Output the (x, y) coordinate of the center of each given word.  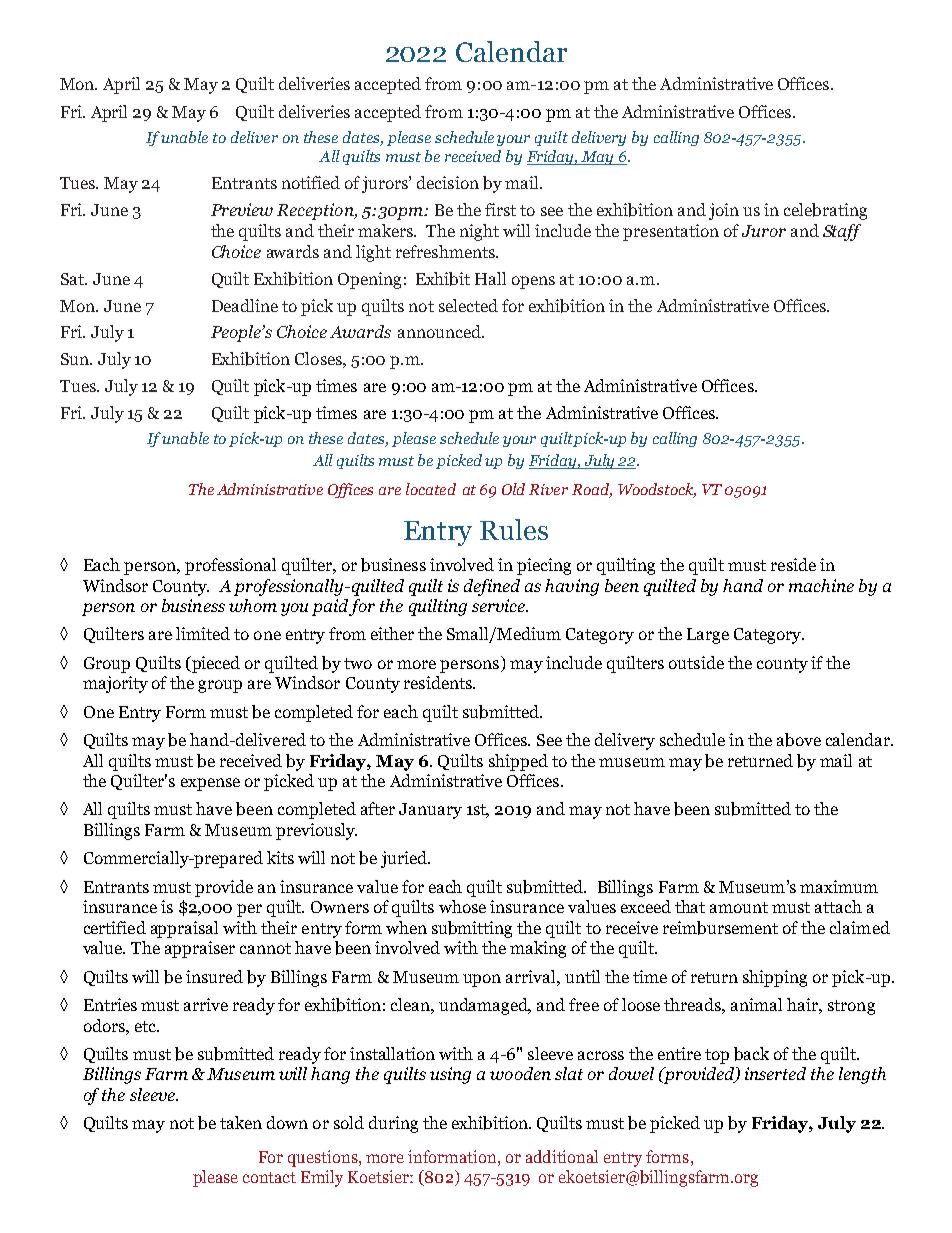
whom (253, 605)
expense (210, 784)
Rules (514, 529)
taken (241, 1122)
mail (836, 760)
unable (184, 137)
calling (676, 138)
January (430, 811)
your (513, 140)
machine (821, 585)
